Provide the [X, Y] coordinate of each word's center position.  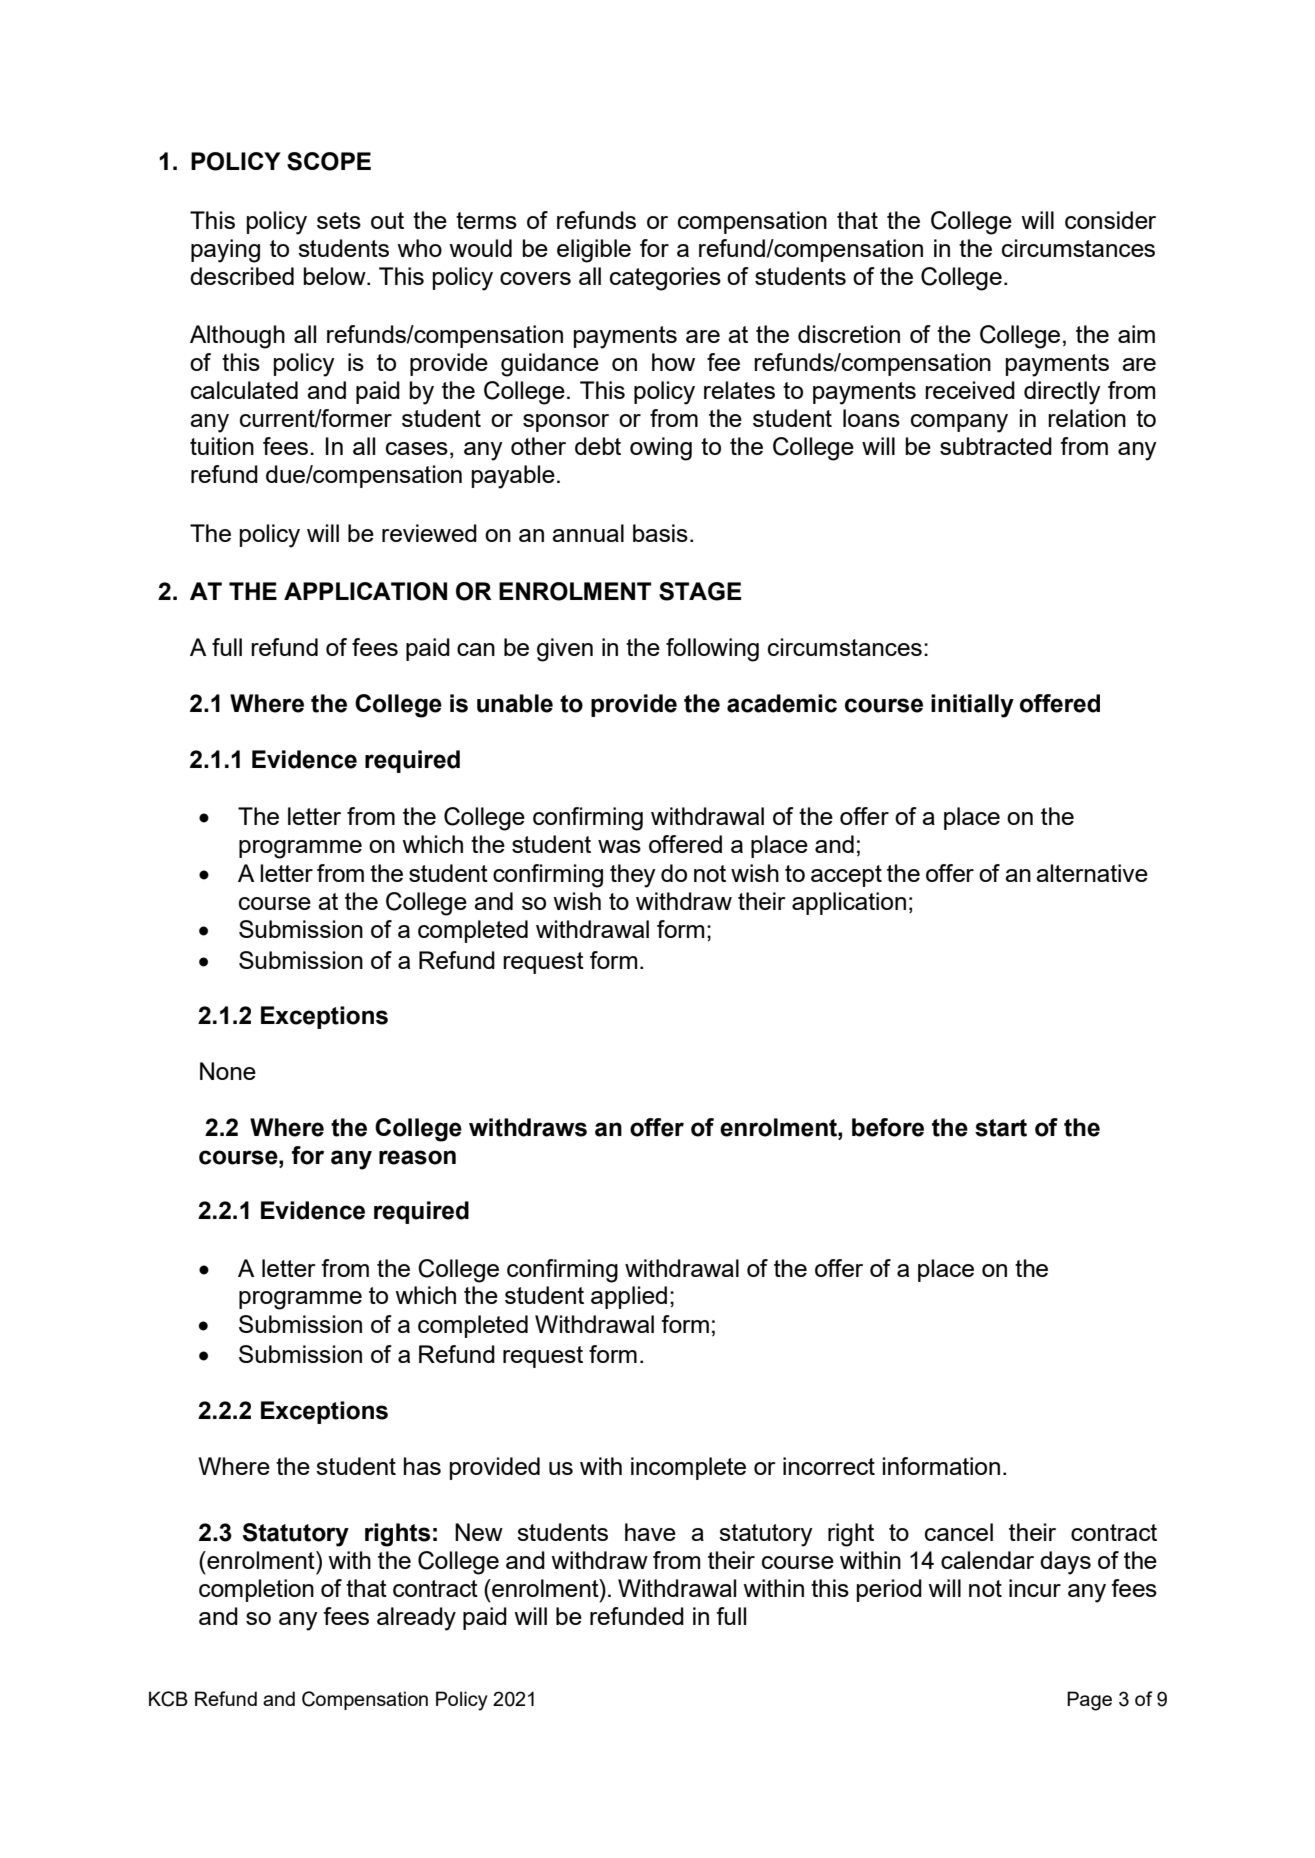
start [1001, 1128]
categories [665, 279]
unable [515, 703]
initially [972, 706]
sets [339, 220]
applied [629, 1297]
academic [782, 703]
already [416, 1619]
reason [417, 1157]
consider [1110, 220]
